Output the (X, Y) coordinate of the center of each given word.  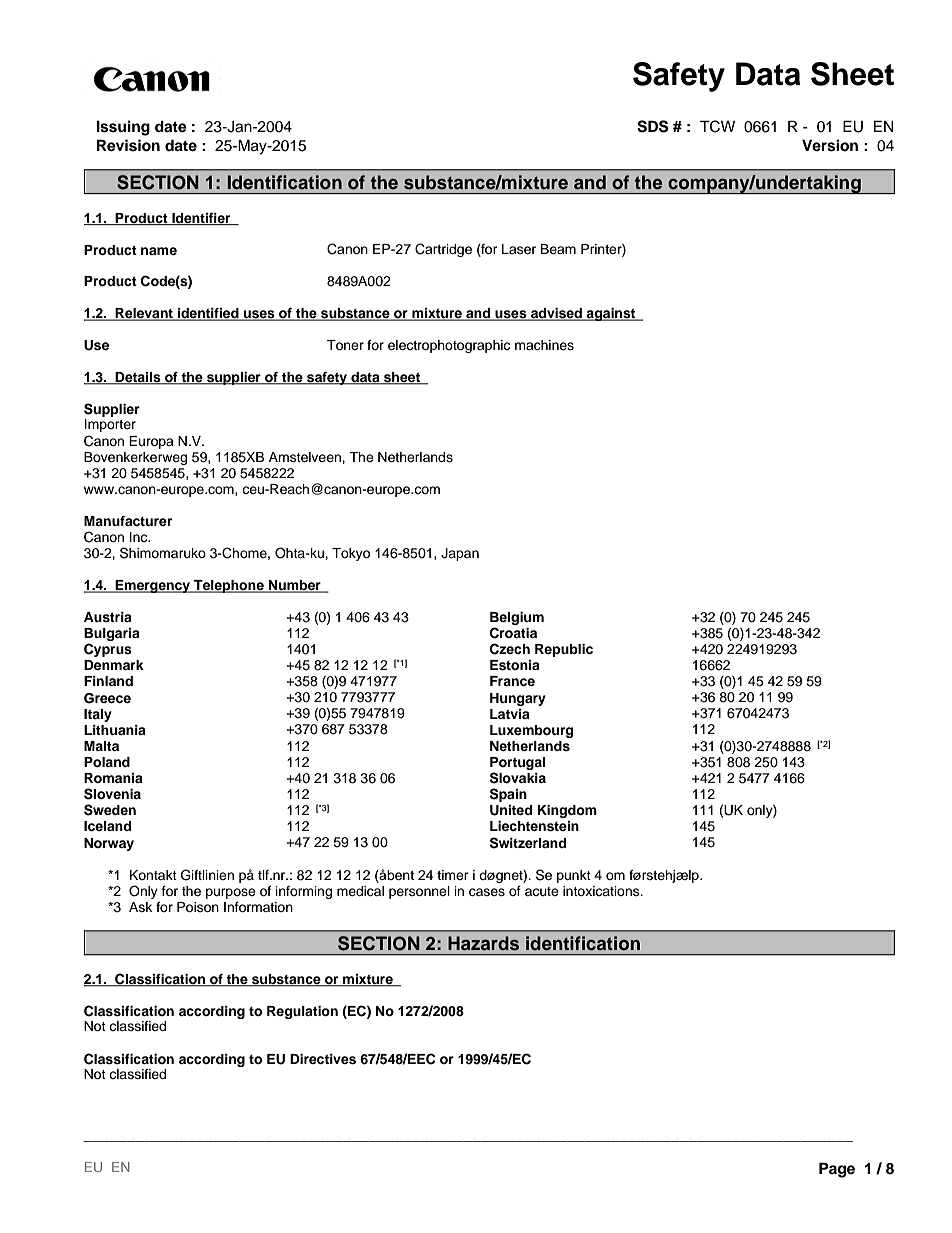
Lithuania (115, 730)
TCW (717, 126)
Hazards (483, 943)
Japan (460, 554)
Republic (564, 650)
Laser (519, 249)
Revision (128, 145)
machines (544, 345)
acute (542, 891)
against (611, 314)
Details (138, 378)
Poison (198, 907)
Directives (323, 1059)
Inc (140, 537)
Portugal (517, 765)
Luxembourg (531, 731)
